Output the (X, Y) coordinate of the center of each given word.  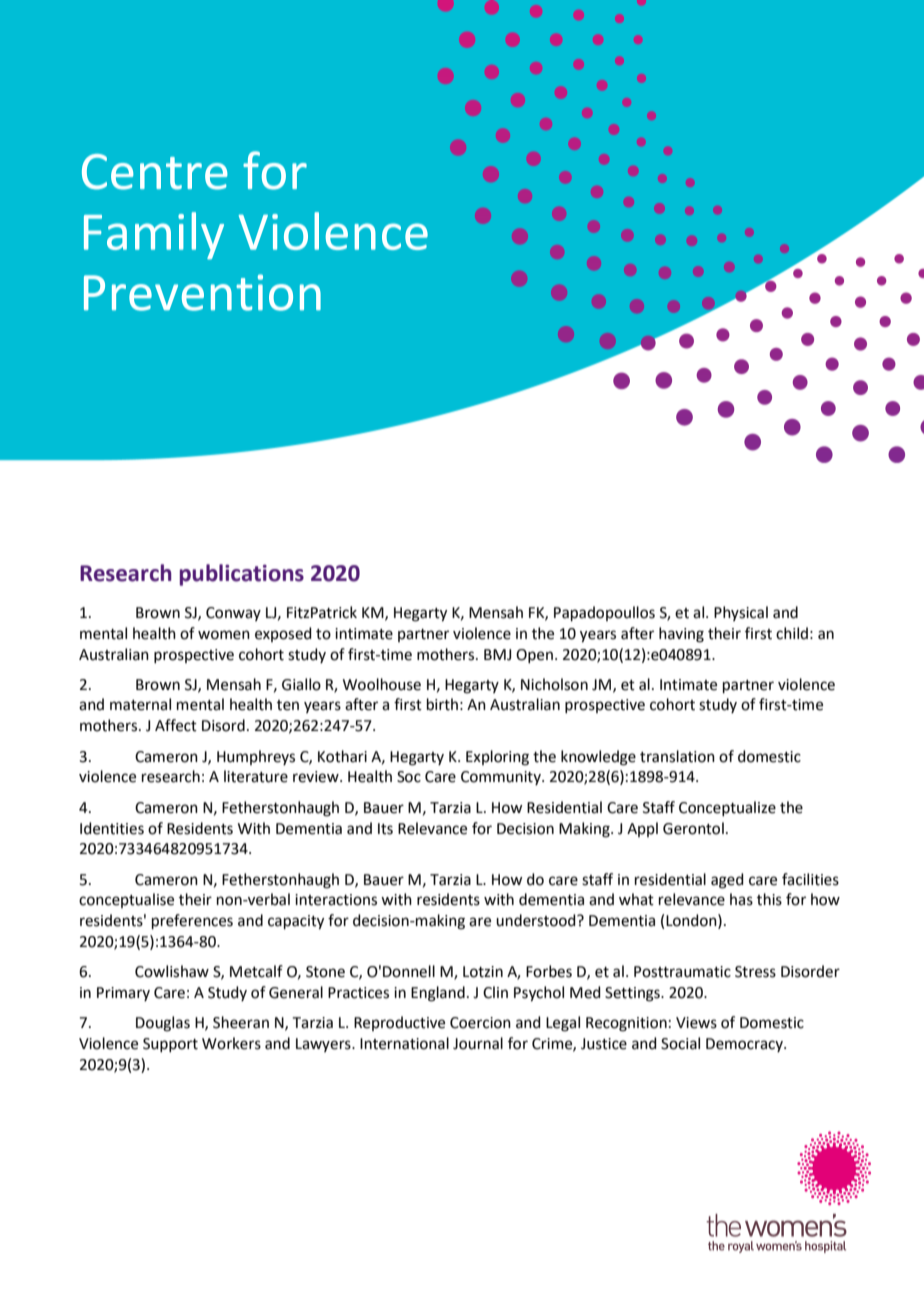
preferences (192, 921)
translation (677, 756)
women (224, 635)
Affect (176, 725)
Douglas (163, 1024)
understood (537, 920)
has (741, 899)
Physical (741, 613)
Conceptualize (727, 808)
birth (442, 704)
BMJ (497, 655)
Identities (112, 828)
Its (385, 829)
